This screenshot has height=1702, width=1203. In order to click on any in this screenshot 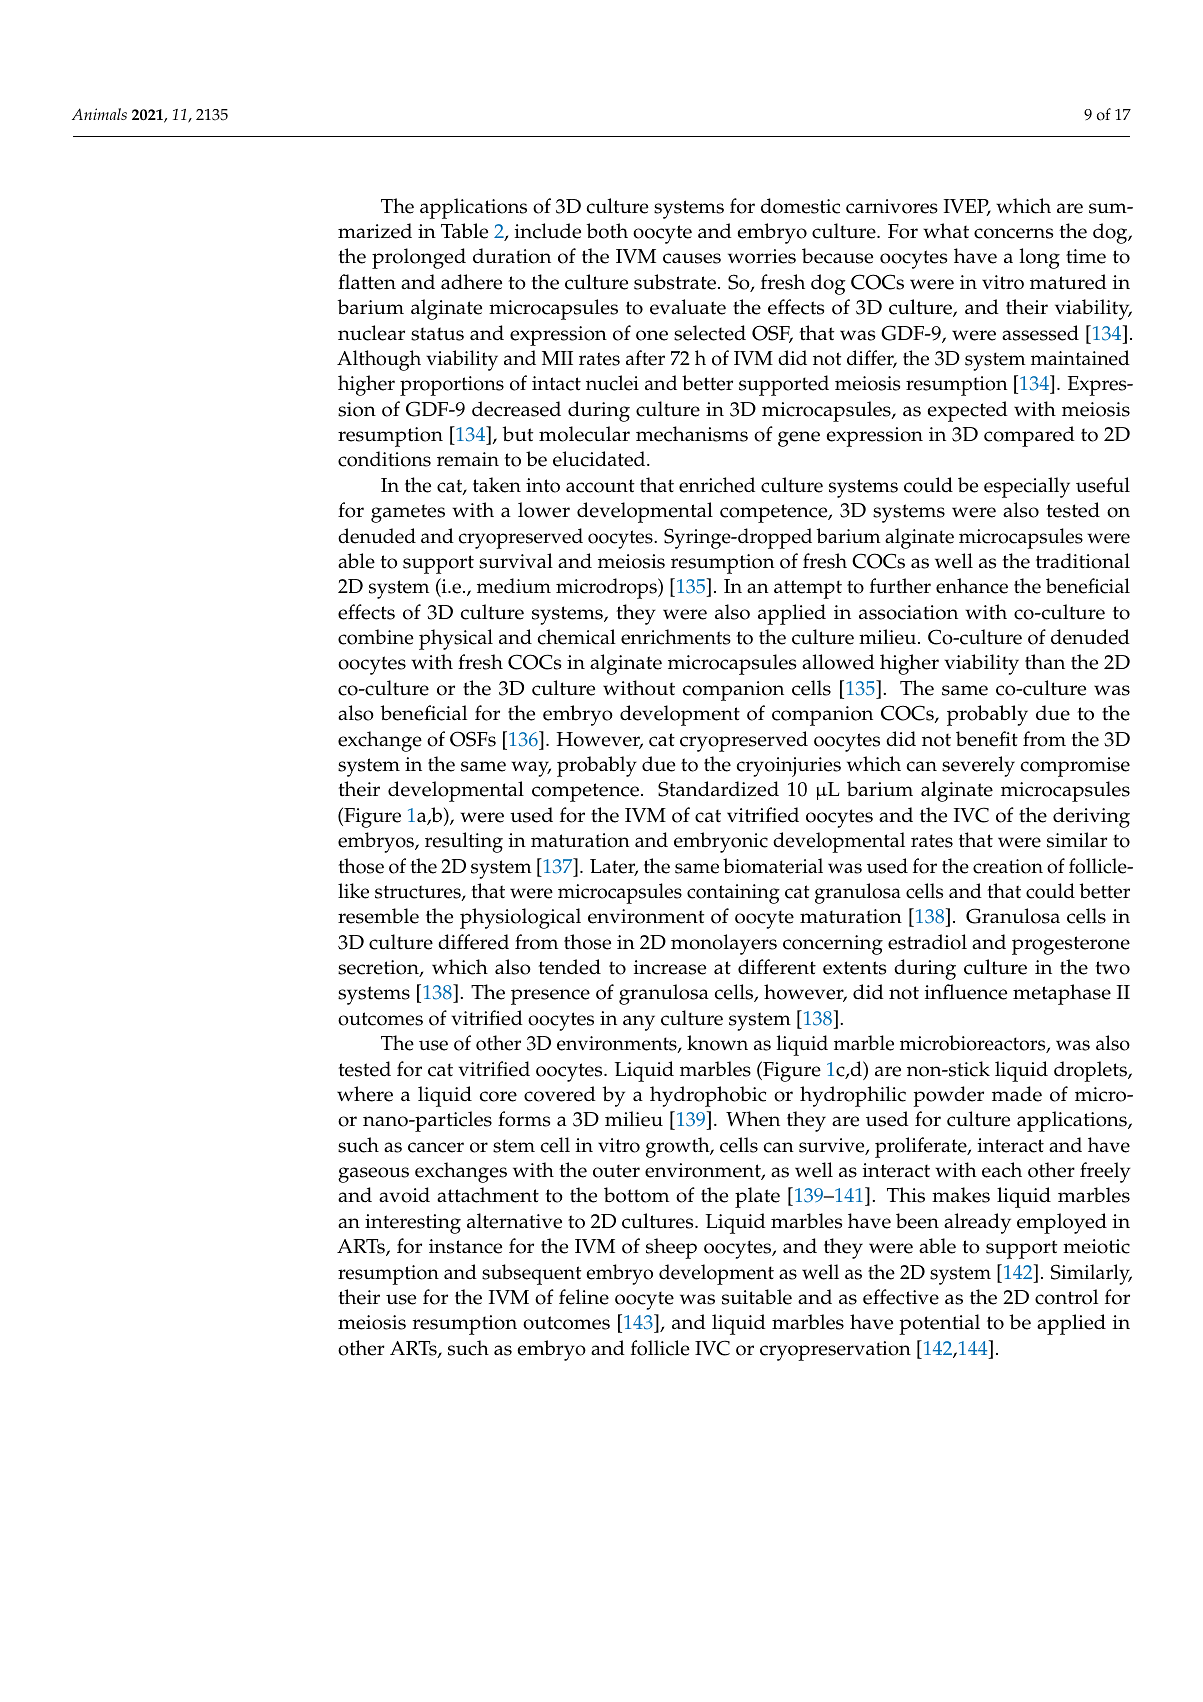, I will do `click(639, 1023)`.
